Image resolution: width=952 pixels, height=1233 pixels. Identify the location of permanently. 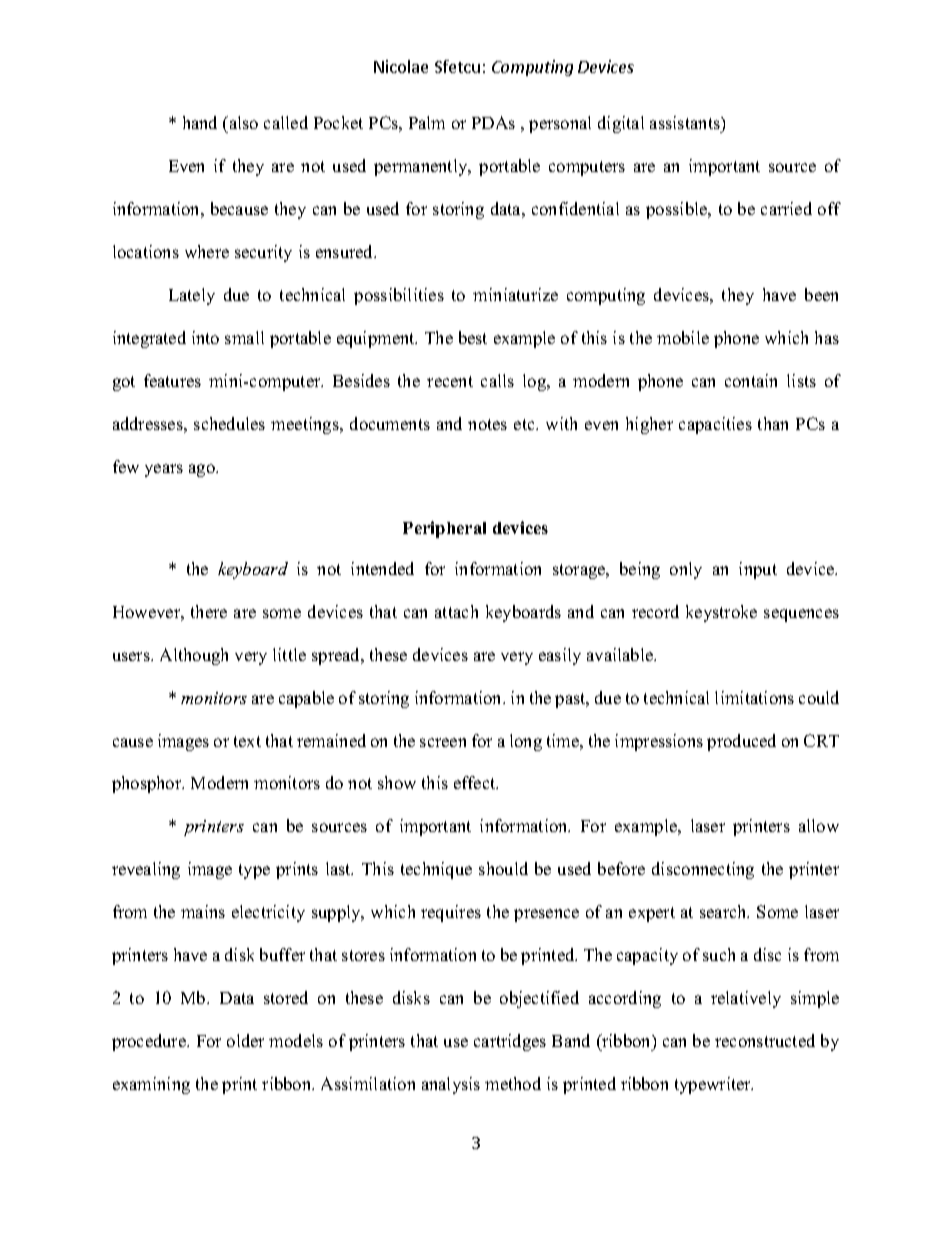
(422, 167).
